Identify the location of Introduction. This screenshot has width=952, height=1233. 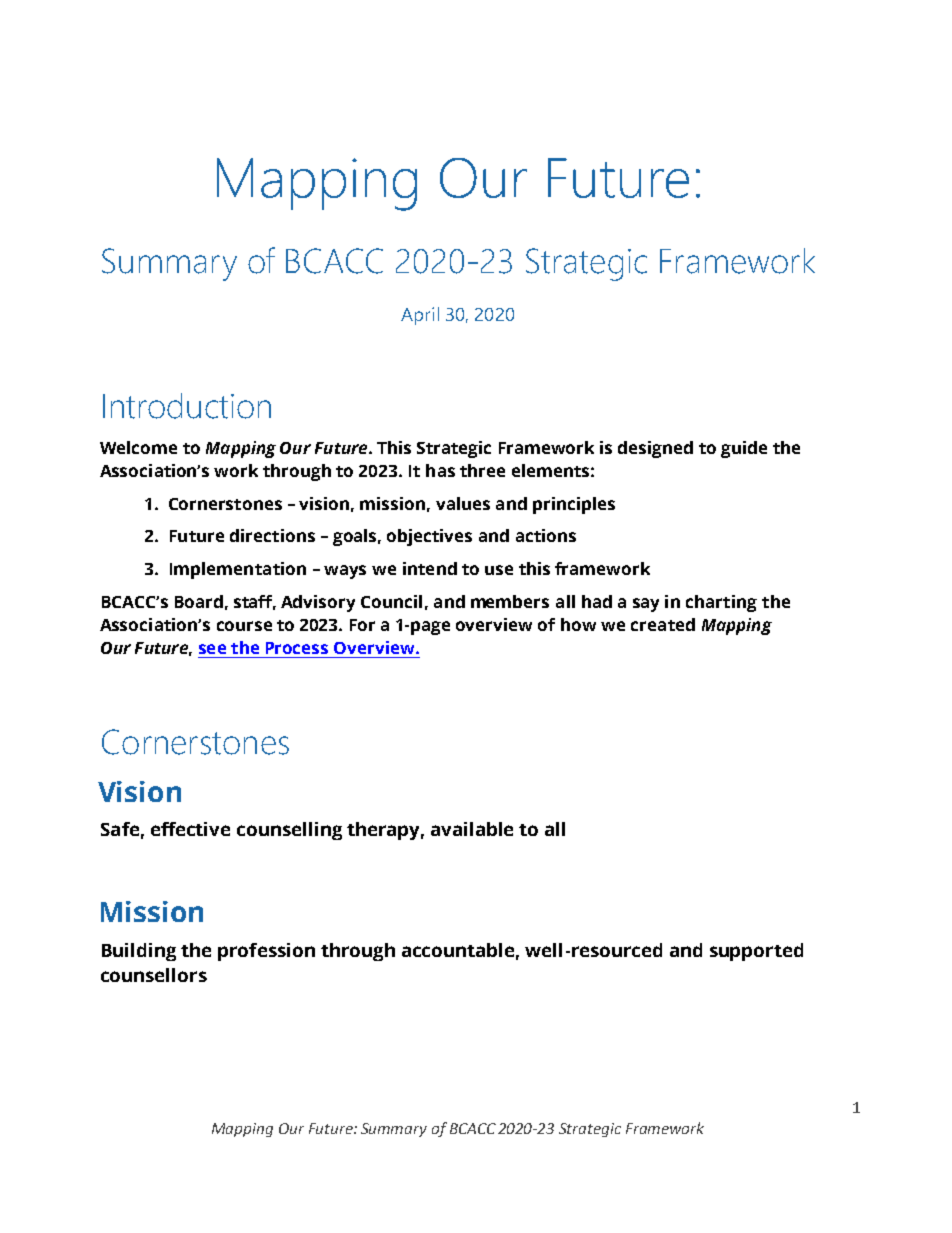
(187, 406).
